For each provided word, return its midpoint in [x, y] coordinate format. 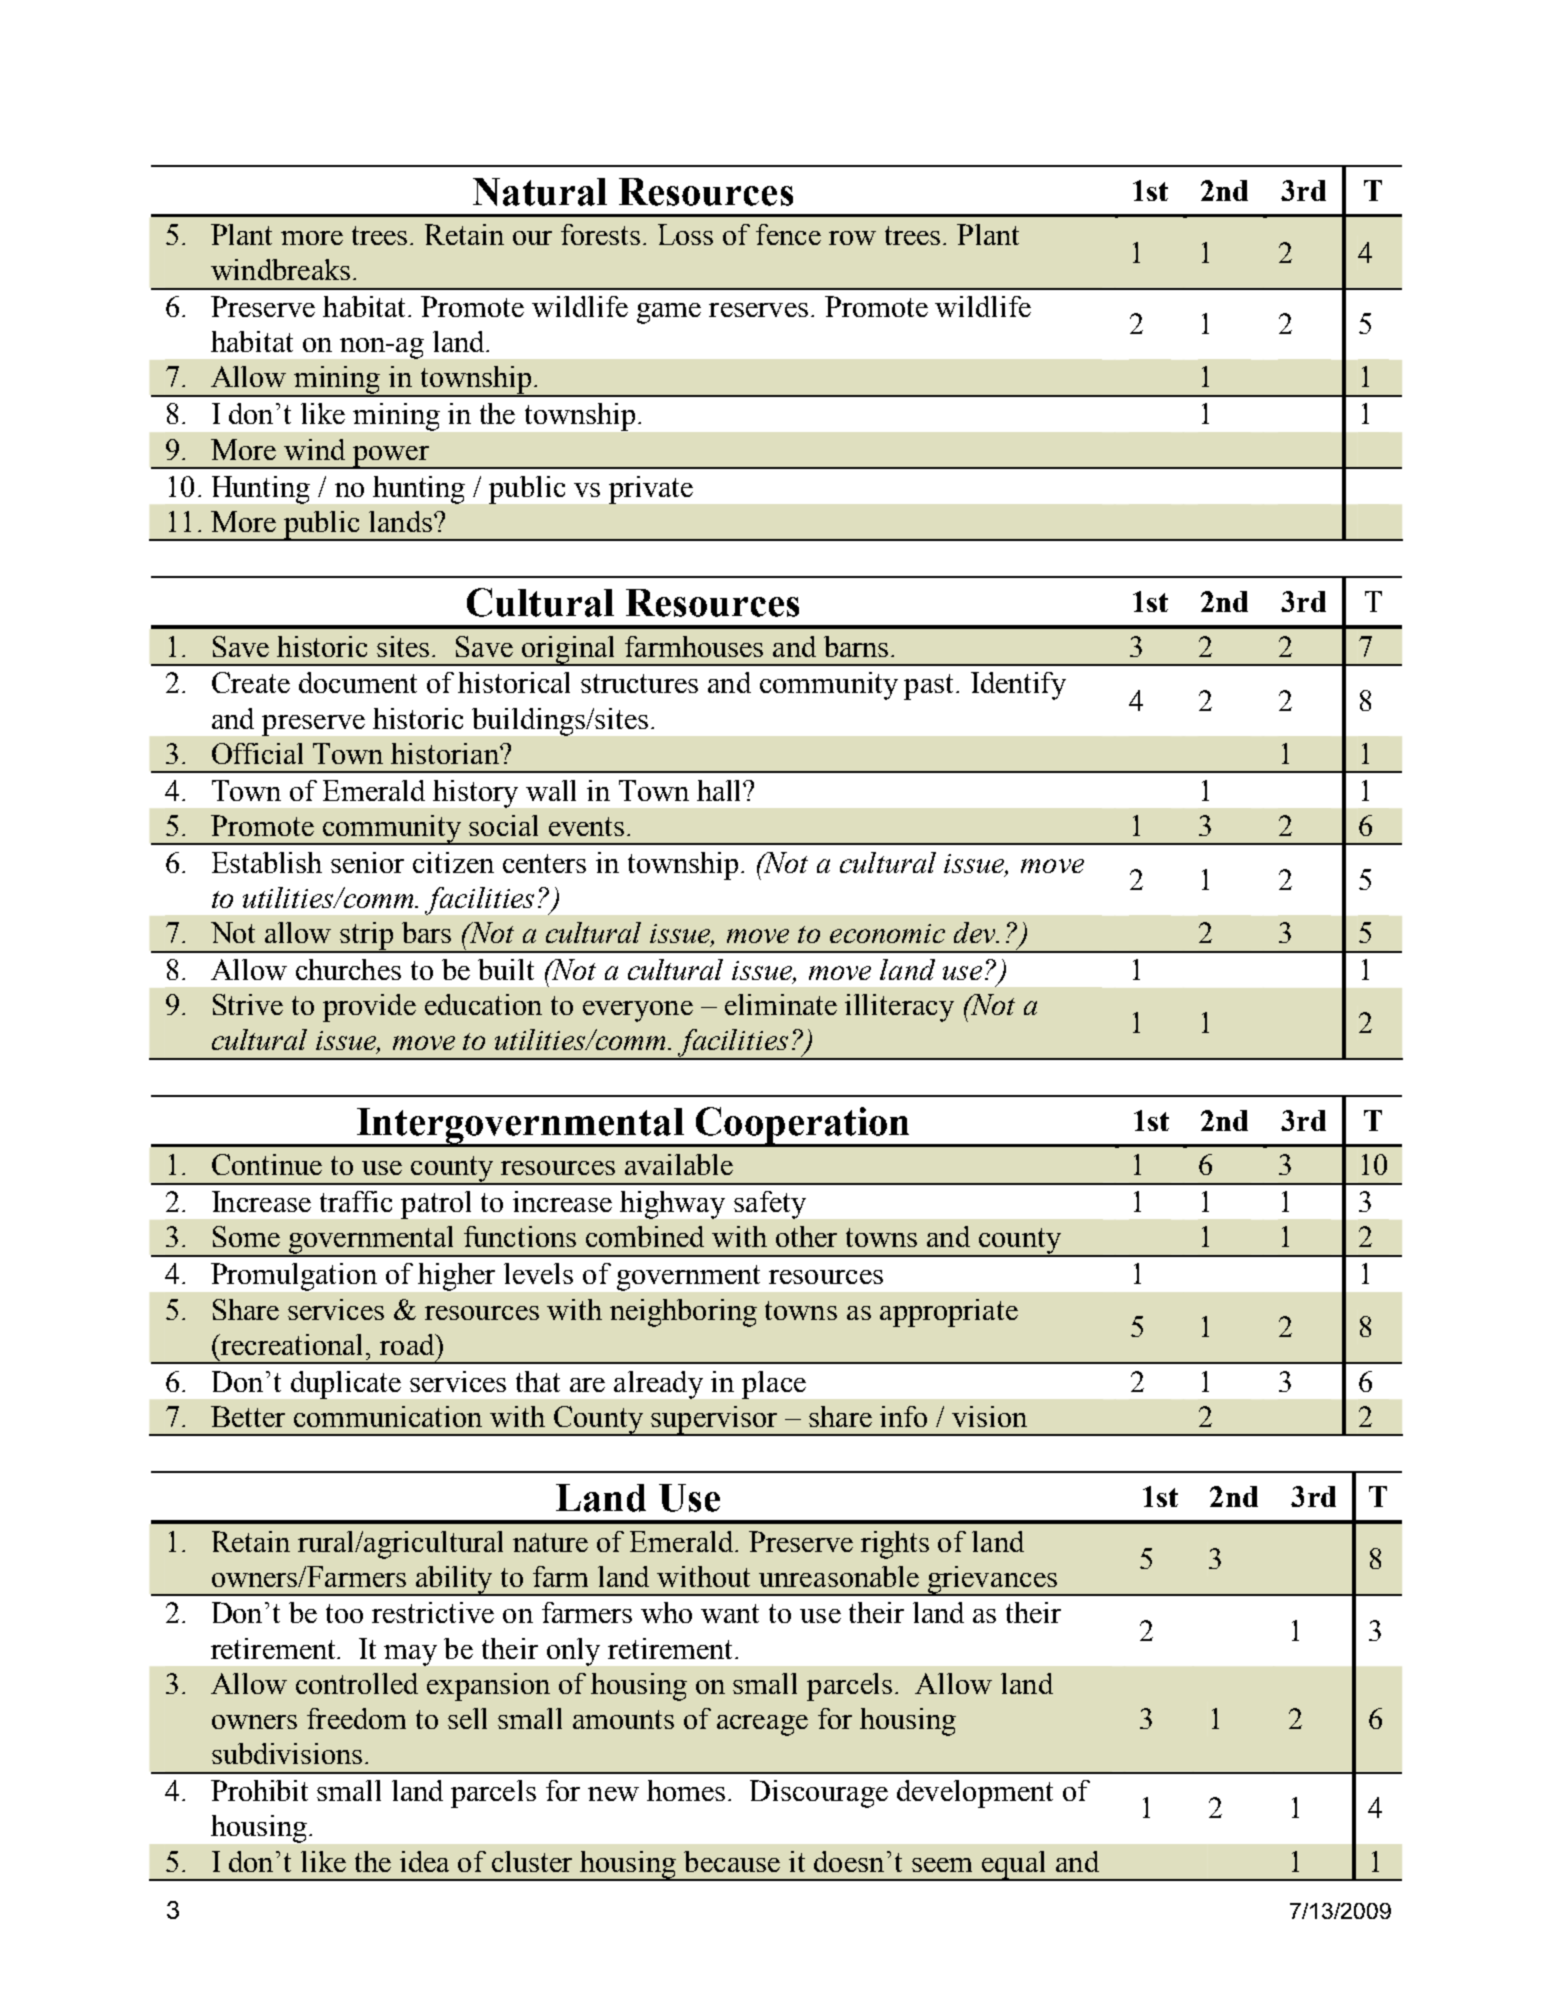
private [651, 490]
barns [858, 646]
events [586, 826]
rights [895, 1545]
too [344, 1613]
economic [887, 933]
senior [367, 862]
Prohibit [259, 1790]
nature [550, 1542]
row [852, 238]
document [358, 682]
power [391, 457]
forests [600, 234]
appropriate [949, 1313]
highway [672, 1205]
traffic [356, 1201]
